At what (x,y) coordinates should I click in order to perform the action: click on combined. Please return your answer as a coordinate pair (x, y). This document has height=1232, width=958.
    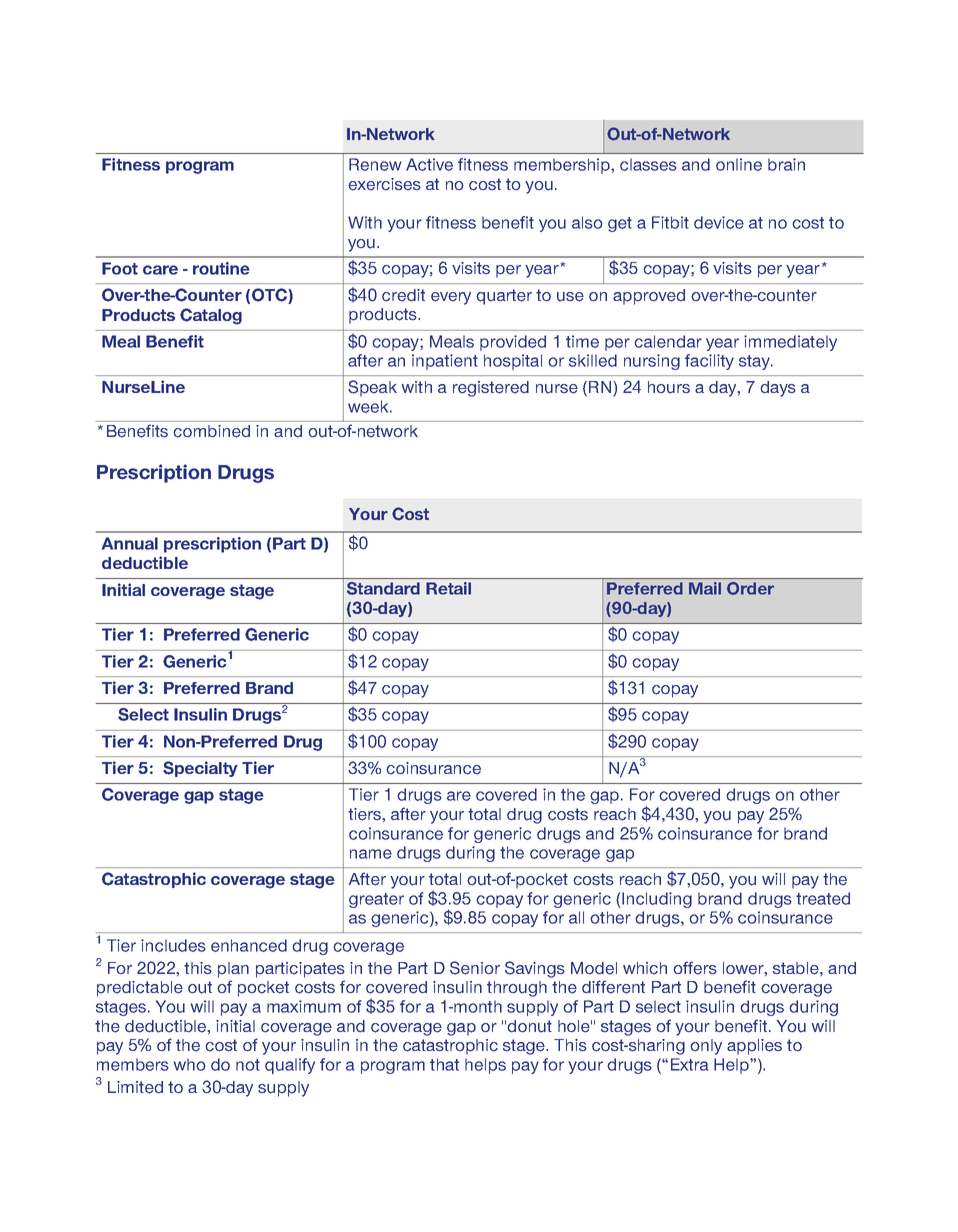
    Looking at the image, I should click on (211, 431).
